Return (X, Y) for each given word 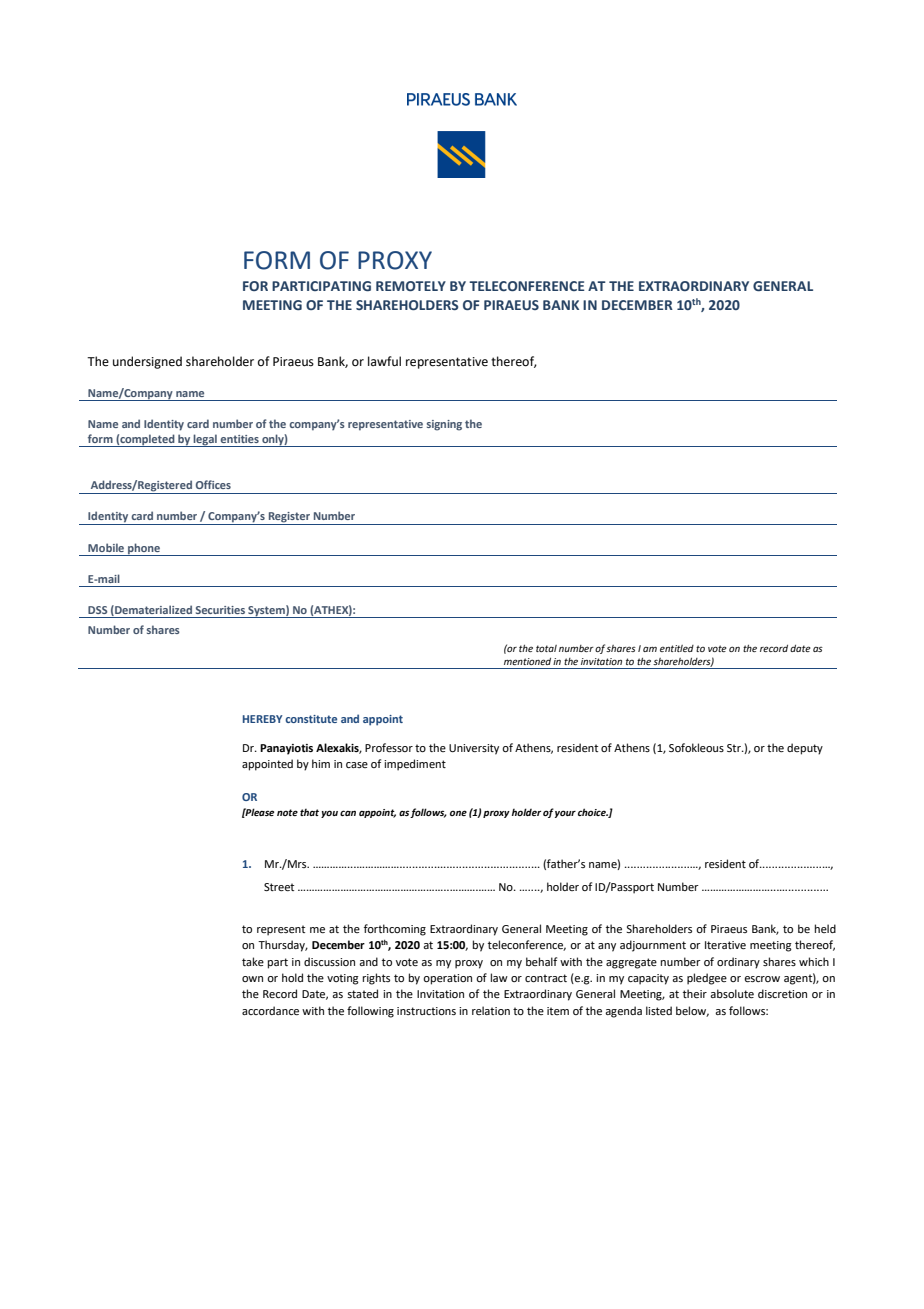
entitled (677, 648)
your (565, 814)
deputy (805, 749)
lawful (384, 361)
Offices (213, 484)
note (287, 812)
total (546, 648)
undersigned (147, 362)
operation (447, 979)
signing (444, 425)
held (825, 928)
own (252, 979)
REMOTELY (411, 286)
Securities (220, 610)
